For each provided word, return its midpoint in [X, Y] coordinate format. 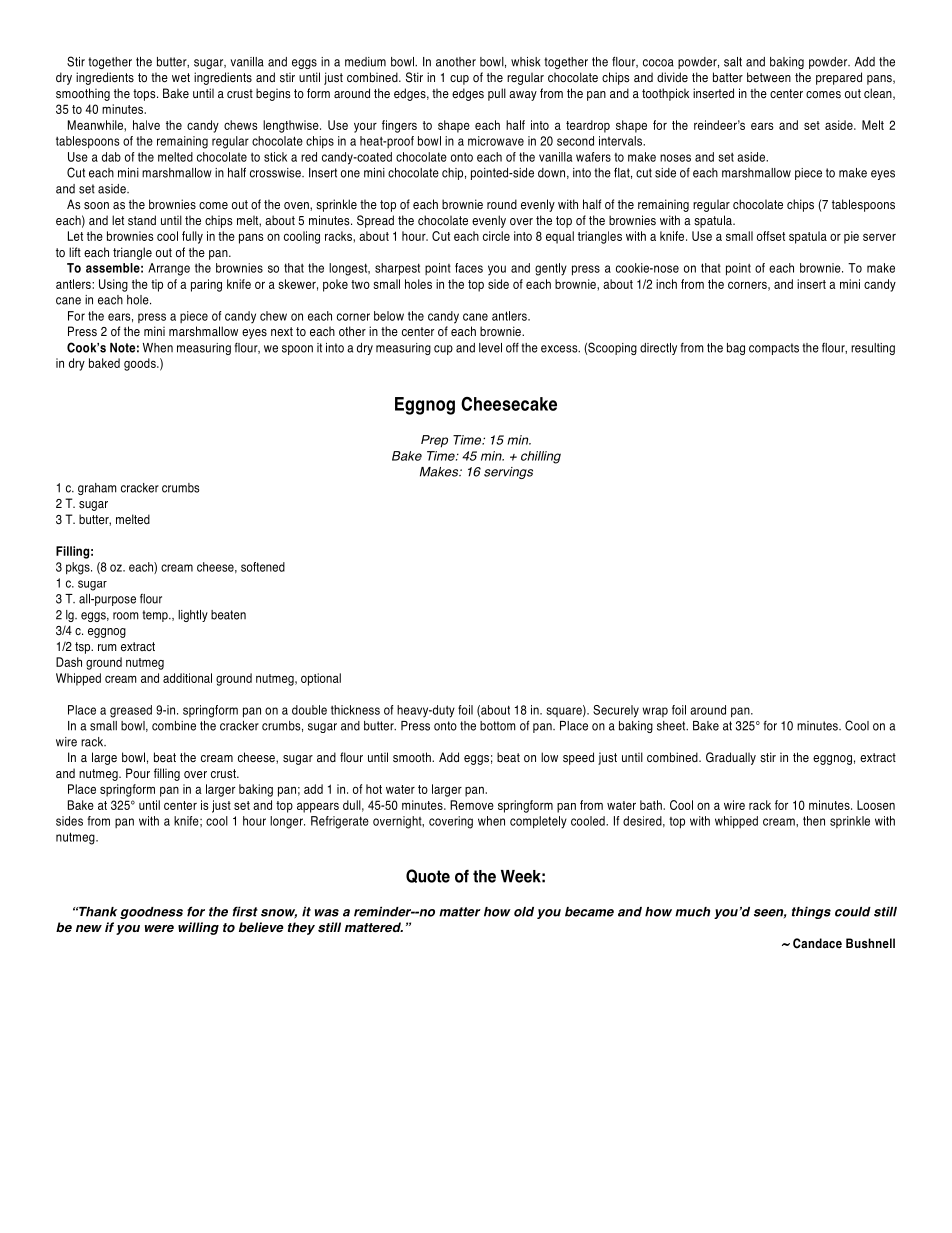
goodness [151, 913]
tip [157, 285]
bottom [498, 726]
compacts [774, 349]
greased [131, 711]
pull [497, 94]
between [769, 77]
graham [97, 489]
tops [145, 95]
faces [469, 268]
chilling [541, 457]
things [811, 912]
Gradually [731, 758]
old [524, 912]
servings [508, 473]
